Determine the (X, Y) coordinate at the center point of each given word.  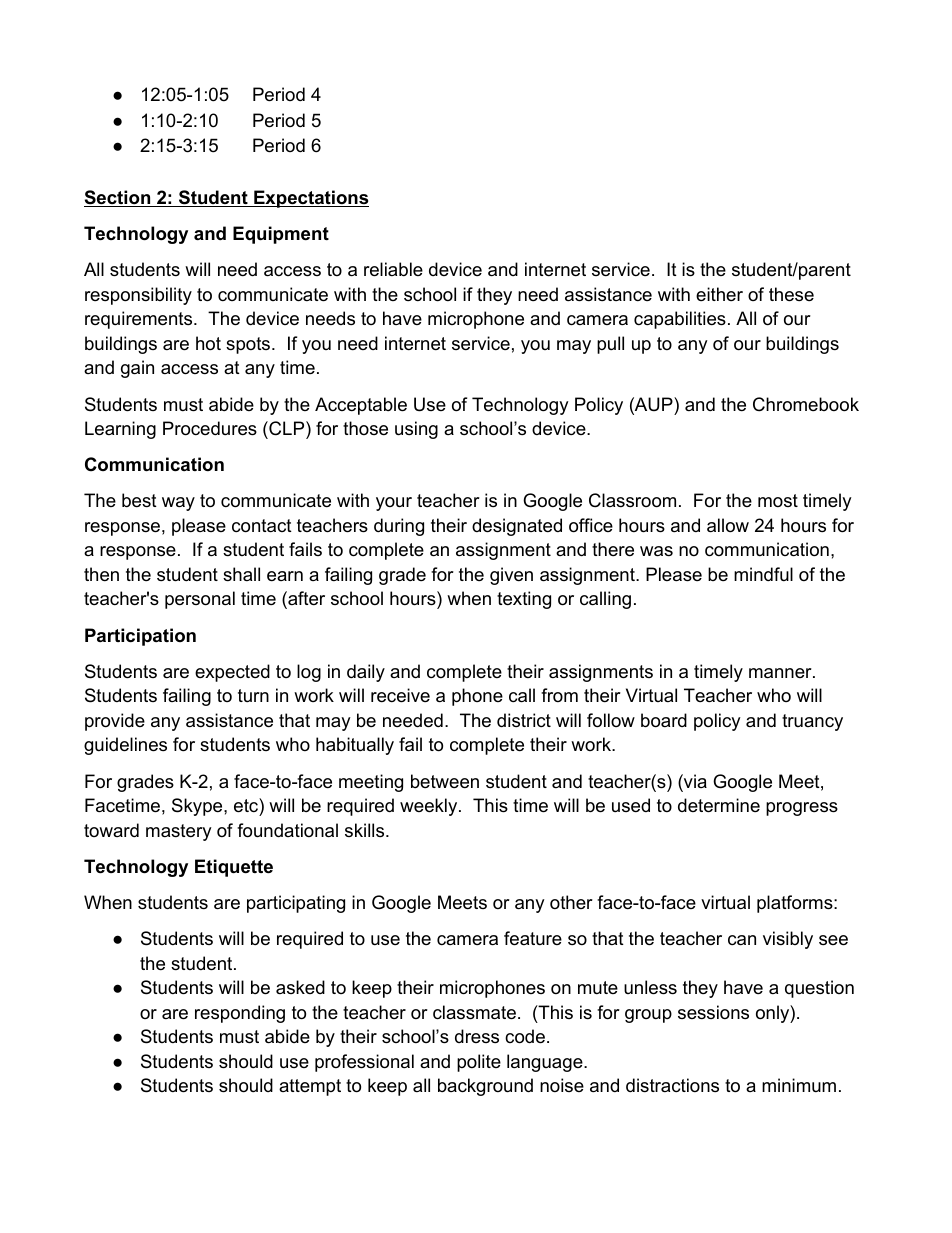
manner (781, 673)
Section (118, 198)
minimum (799, 1085)
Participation (140, 637)
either (719, 294)
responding (240, 1014)
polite (479, 1063)
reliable (393, 269)
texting (524, 600)
